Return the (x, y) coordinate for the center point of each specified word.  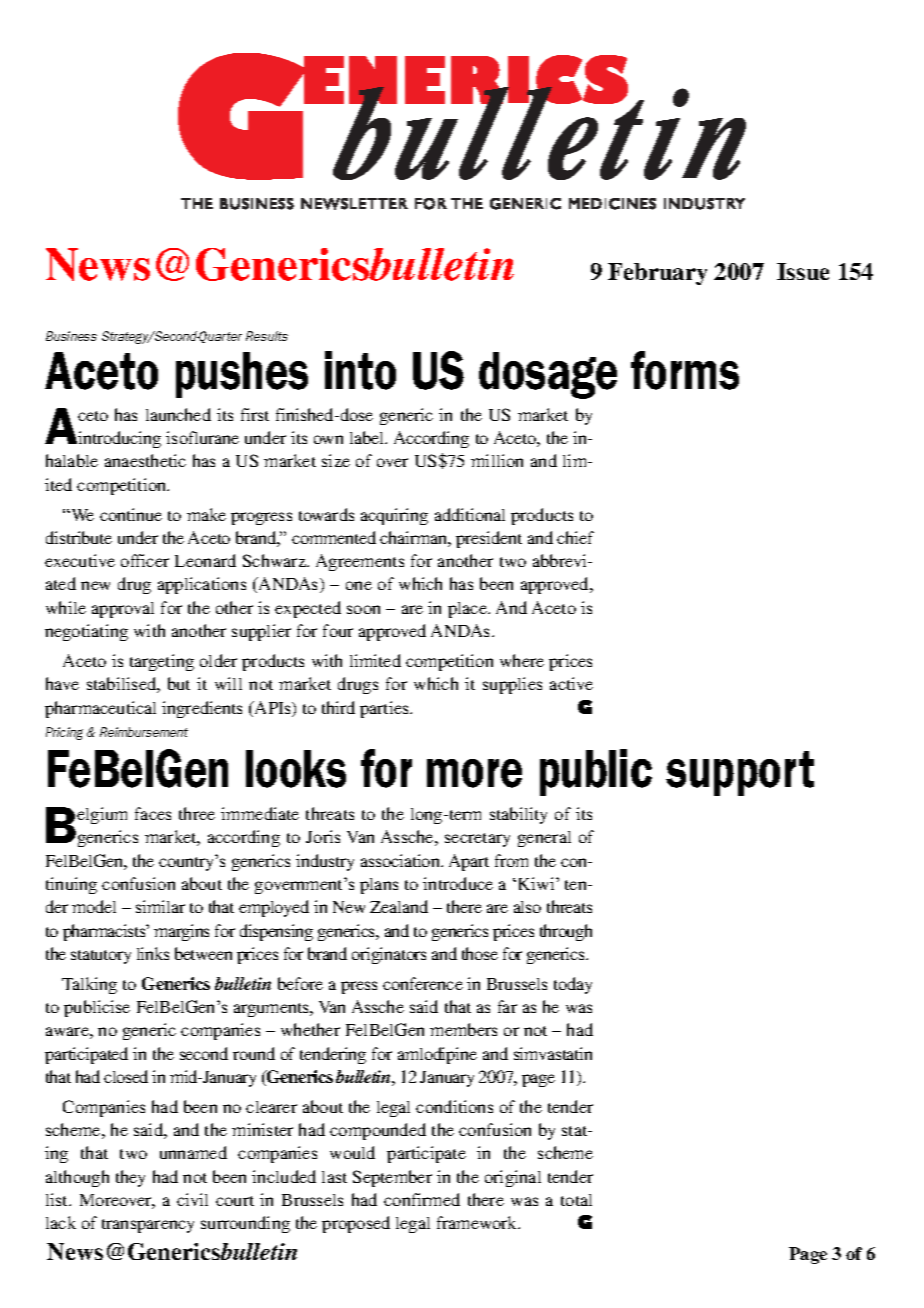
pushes (242, 375)
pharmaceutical (100, 709)
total (576, 1200)
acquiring (394, 516)
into (360, 370)
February (657, 274)
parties (385, 709)
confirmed (422, 1199)
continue (131, 514)
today (573, 985)
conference (423, 983)
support (740, 773)
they (130, 1178)
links (153, 953)
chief (575, 537)
